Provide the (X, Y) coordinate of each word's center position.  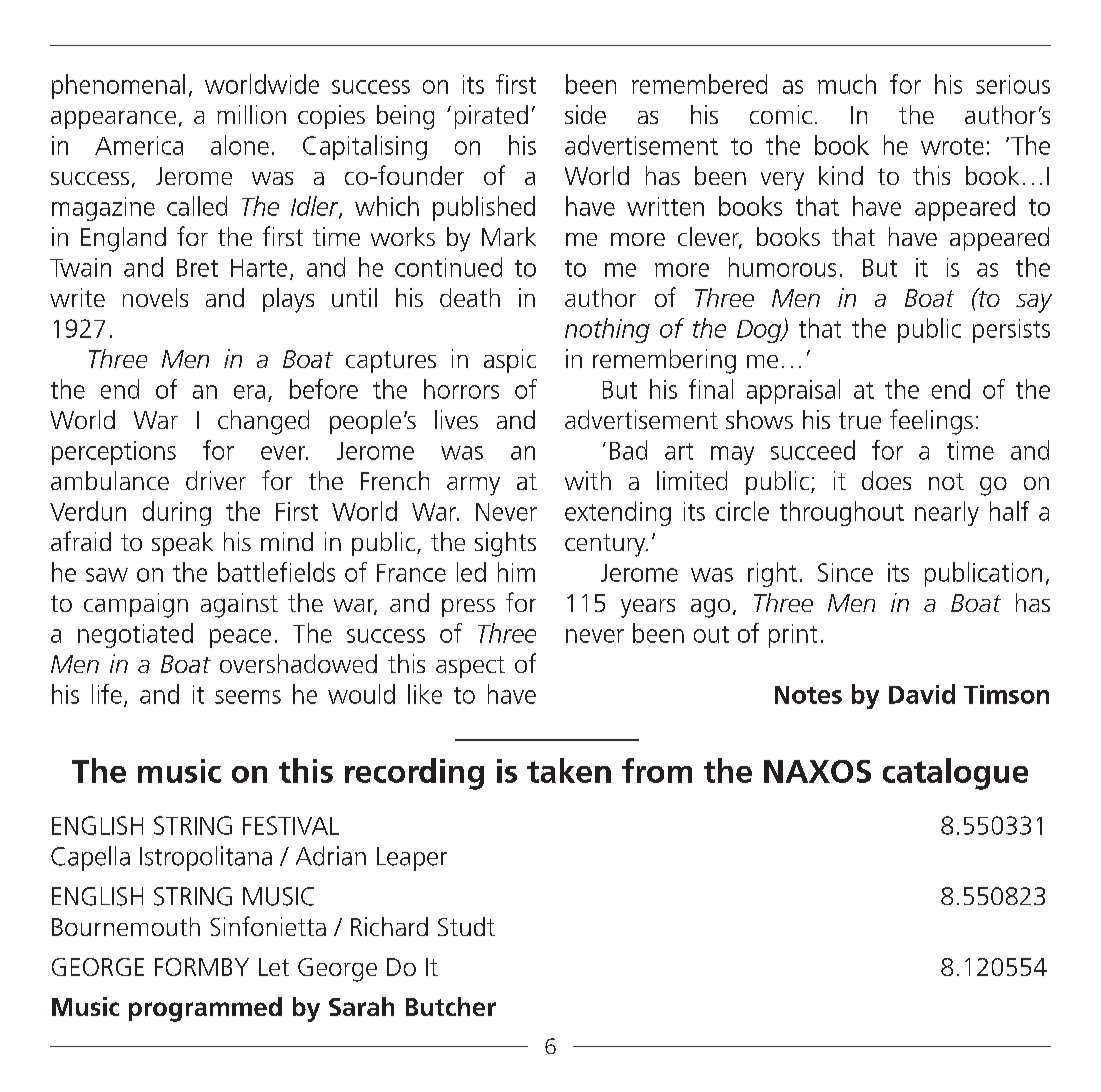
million (251, 114)
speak (182, 544)
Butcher (451, 1006)
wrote (952, 146)
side (585, 114)
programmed (205, 1009)
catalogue (955, 774)
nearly (947, 513)
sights (505, 544)
